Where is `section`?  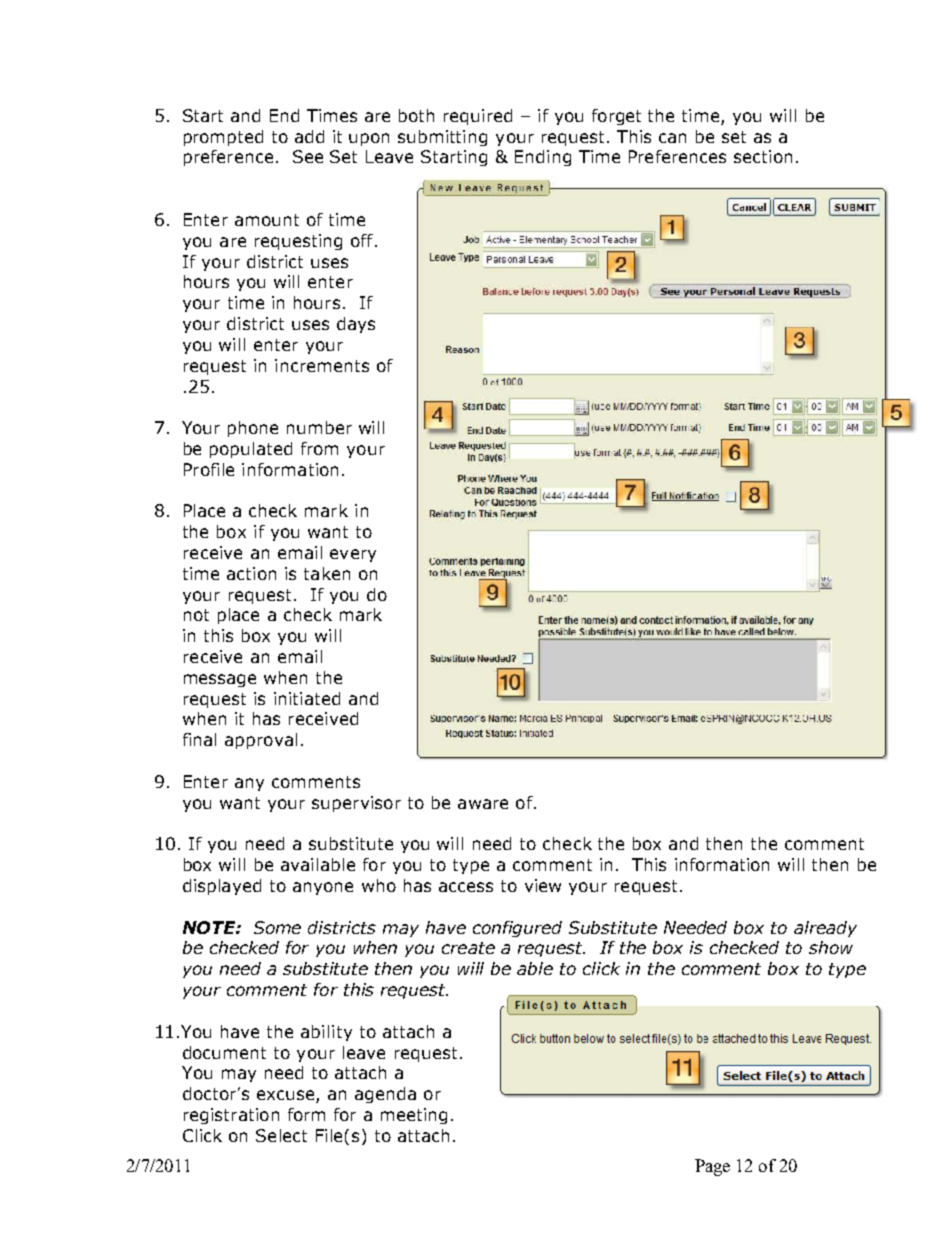
section is located at coordinates (763, 156).
